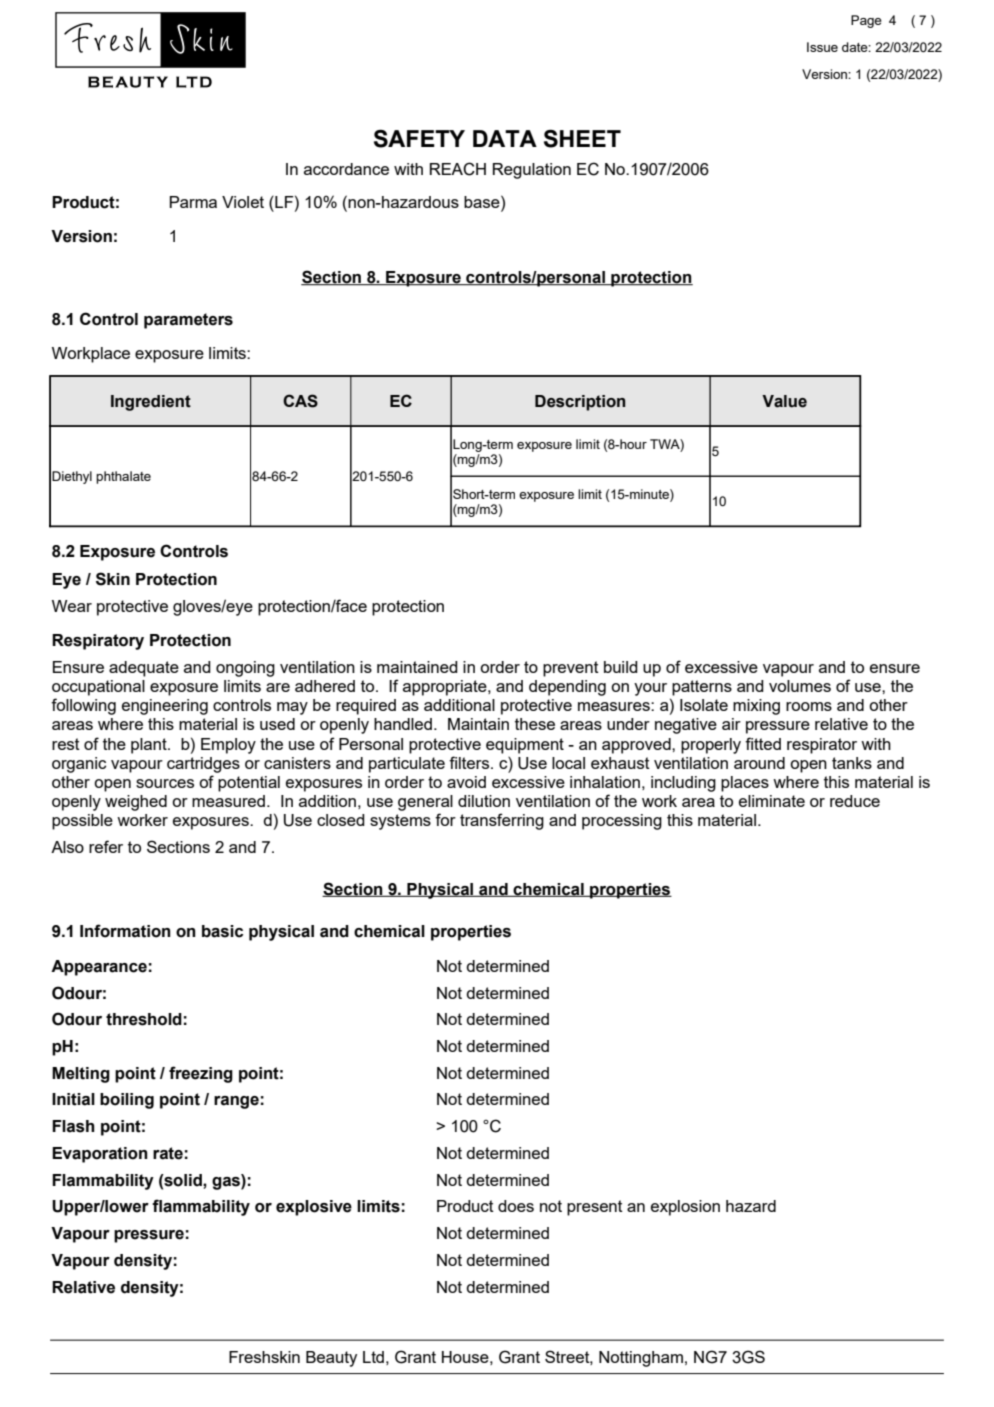 The width and height of the image is (994, 1407). Describe the element at coordinates (193, 202) in the image. I see `Parma` at that location.
